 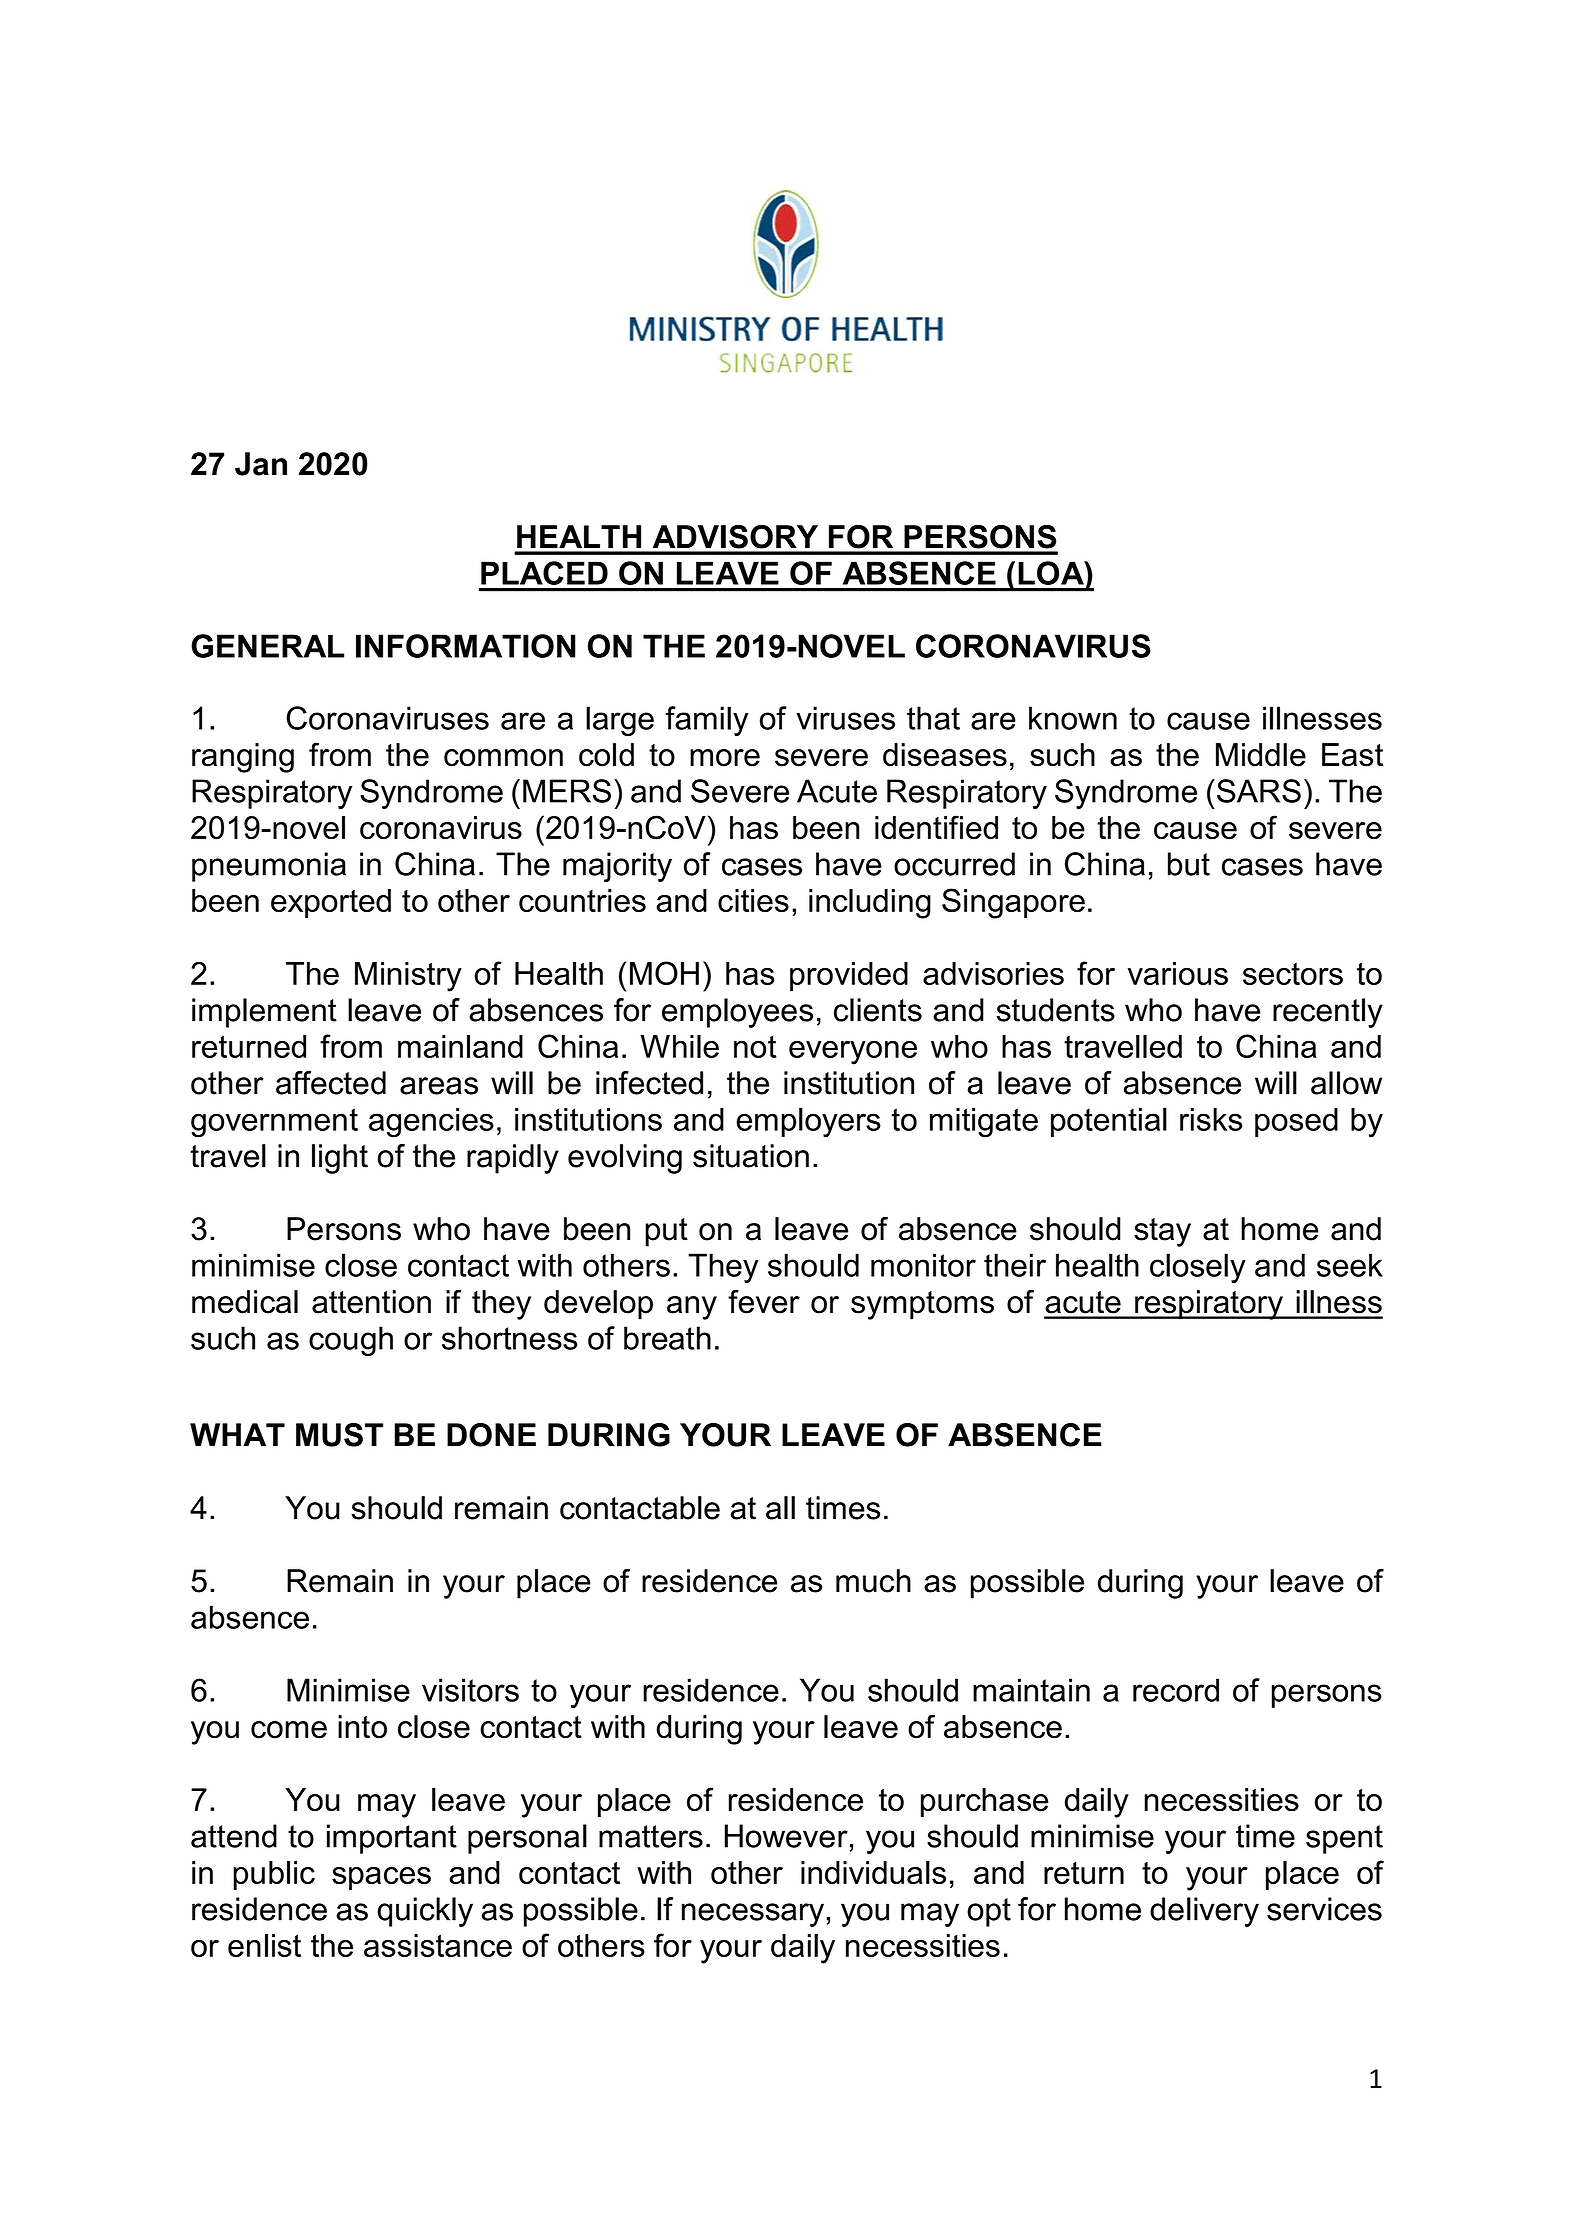 I want to click on stay, so click(x=1162, y=1232).
